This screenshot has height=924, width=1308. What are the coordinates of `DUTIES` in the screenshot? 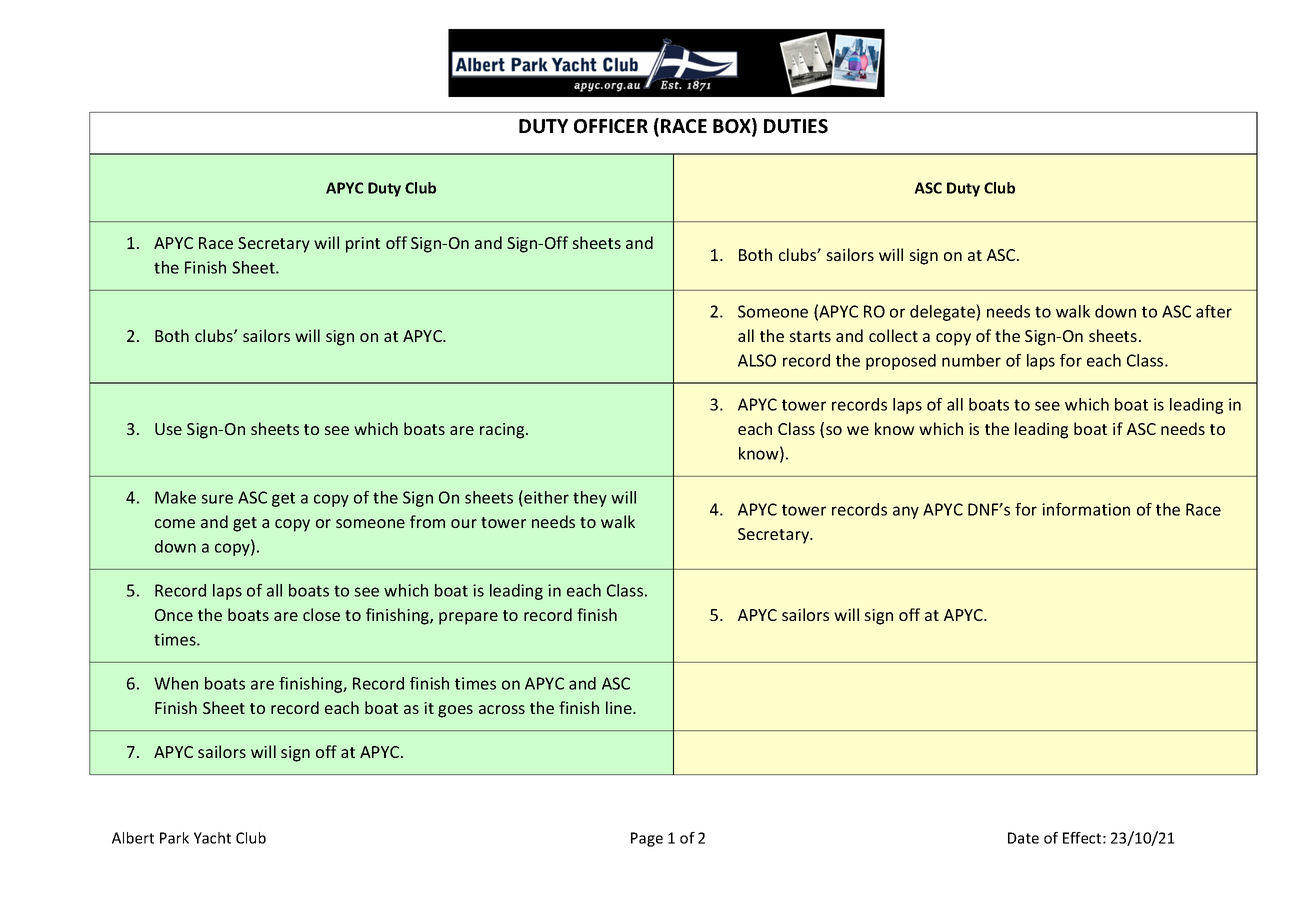 It's located at (796, 126).
